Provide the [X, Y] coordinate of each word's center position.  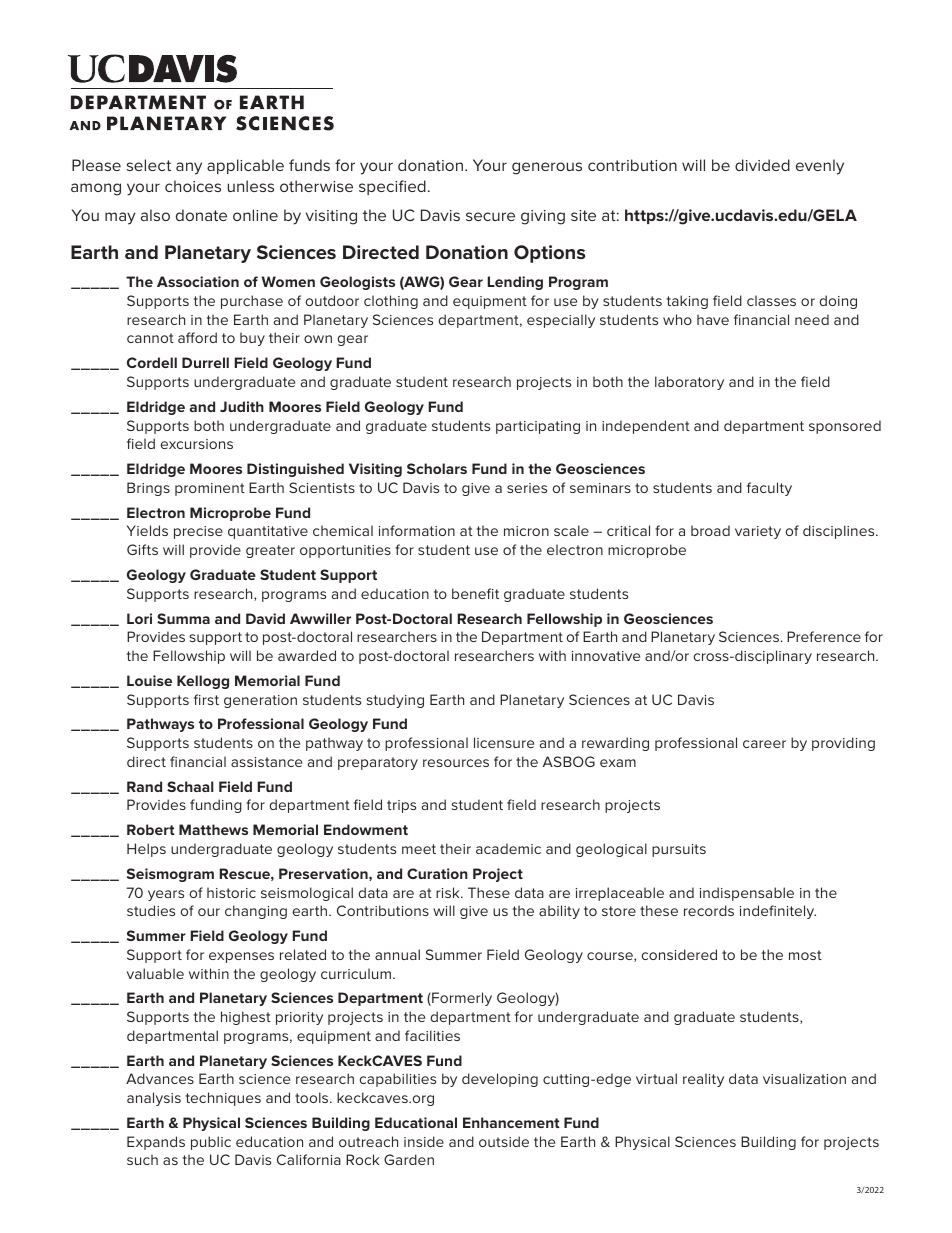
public [211, 1143]
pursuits [679, 850]
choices [193, 186]
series [527, 488]
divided [762, 165]
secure [490, 216]
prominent [210, 489]
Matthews [213, 829]
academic [508, 848]
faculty [769, 489]
